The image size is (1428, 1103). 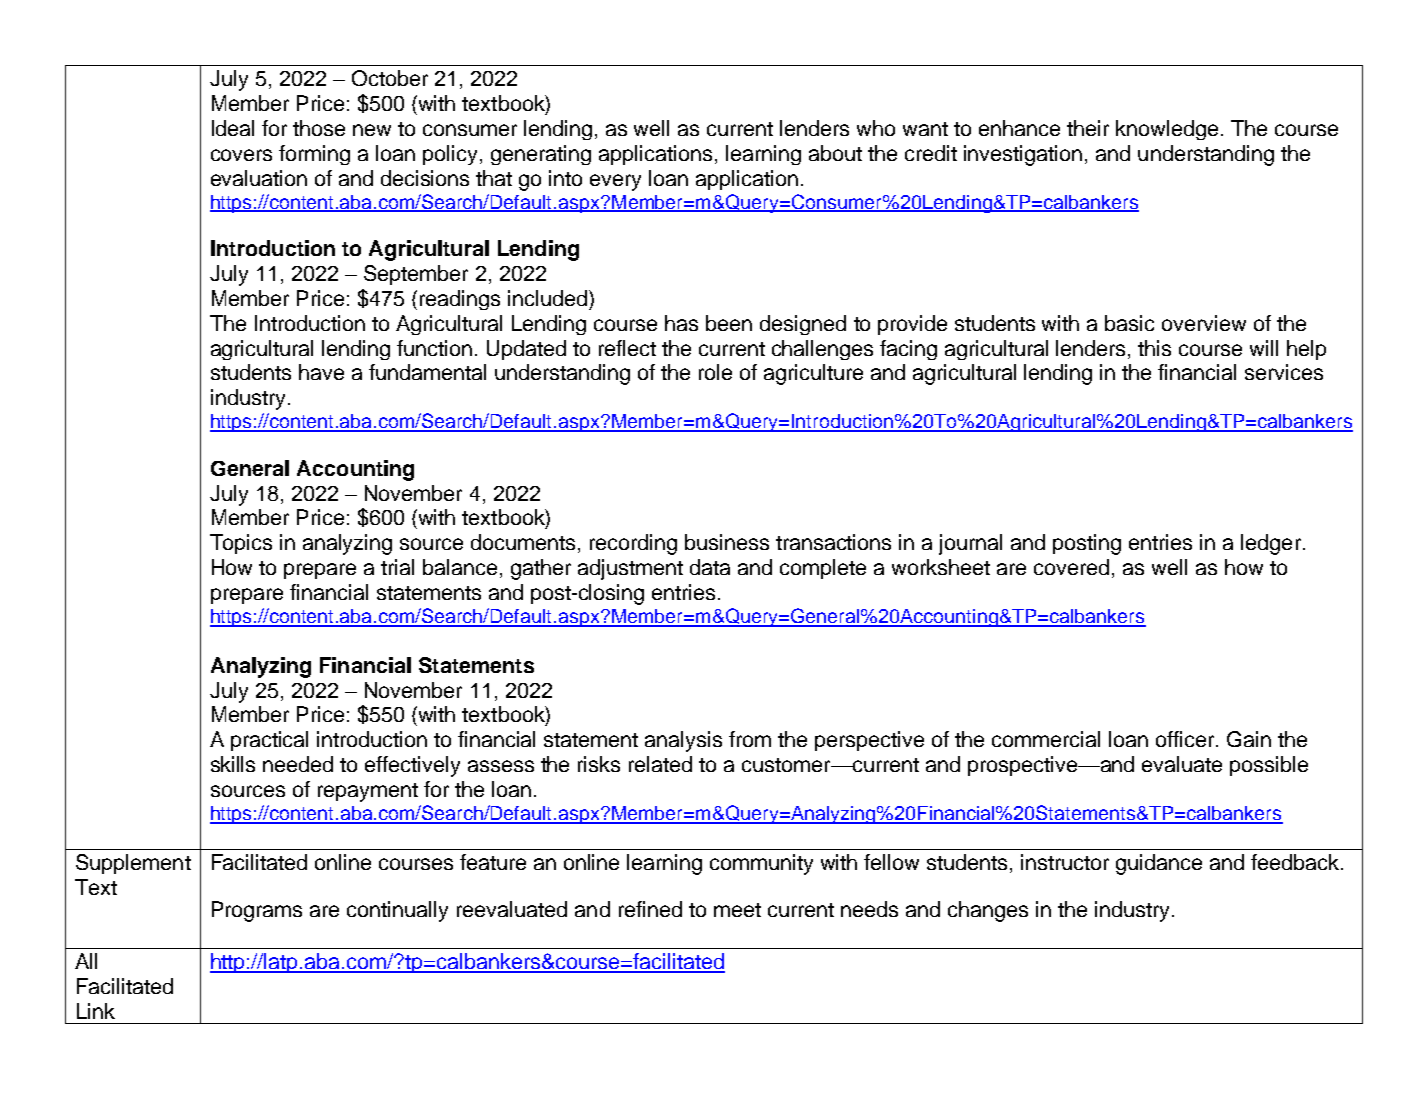 I want to click on meet, so click(x=737, y=910).
